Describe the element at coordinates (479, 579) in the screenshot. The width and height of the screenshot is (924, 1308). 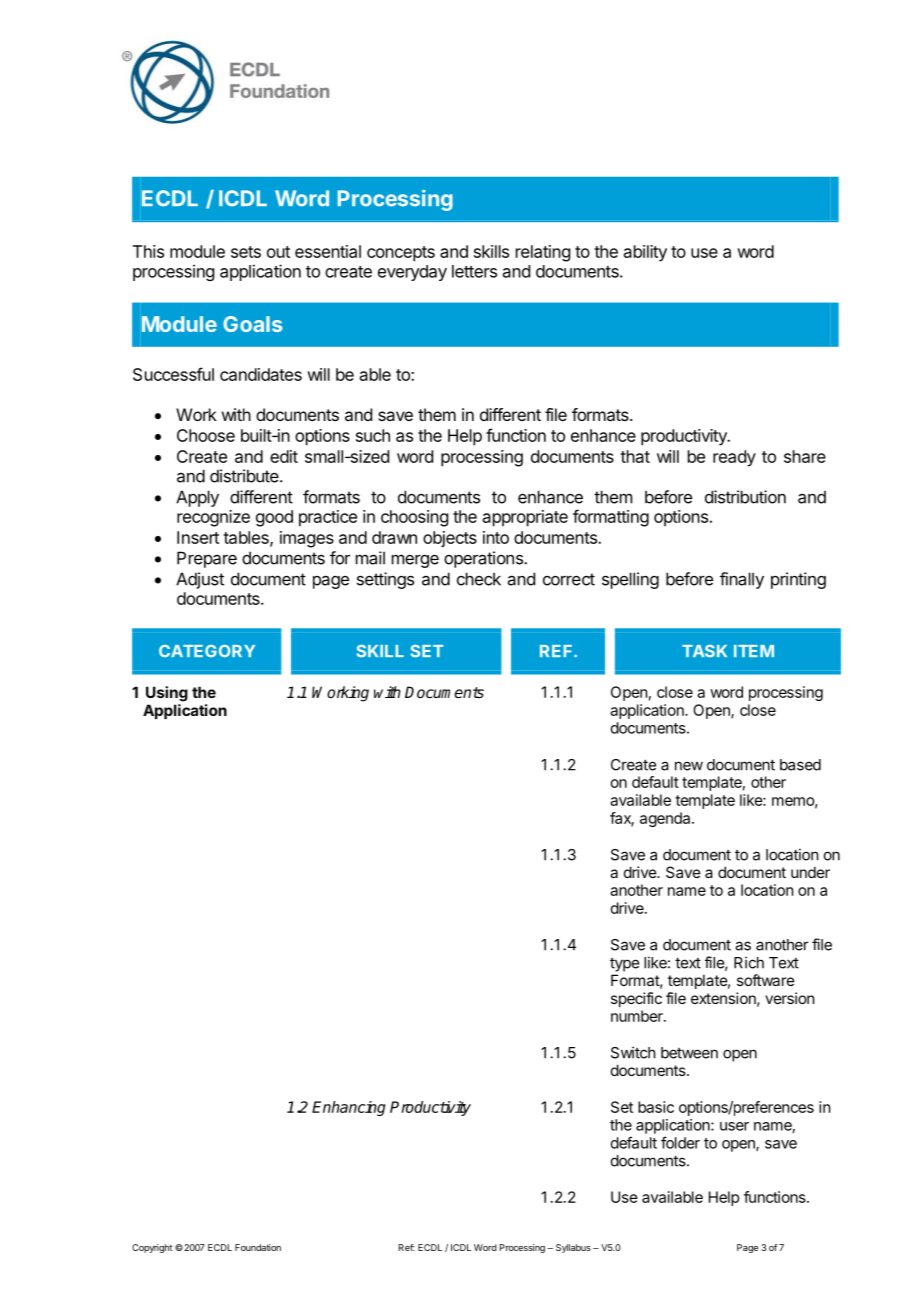
I see `check` at that location.
